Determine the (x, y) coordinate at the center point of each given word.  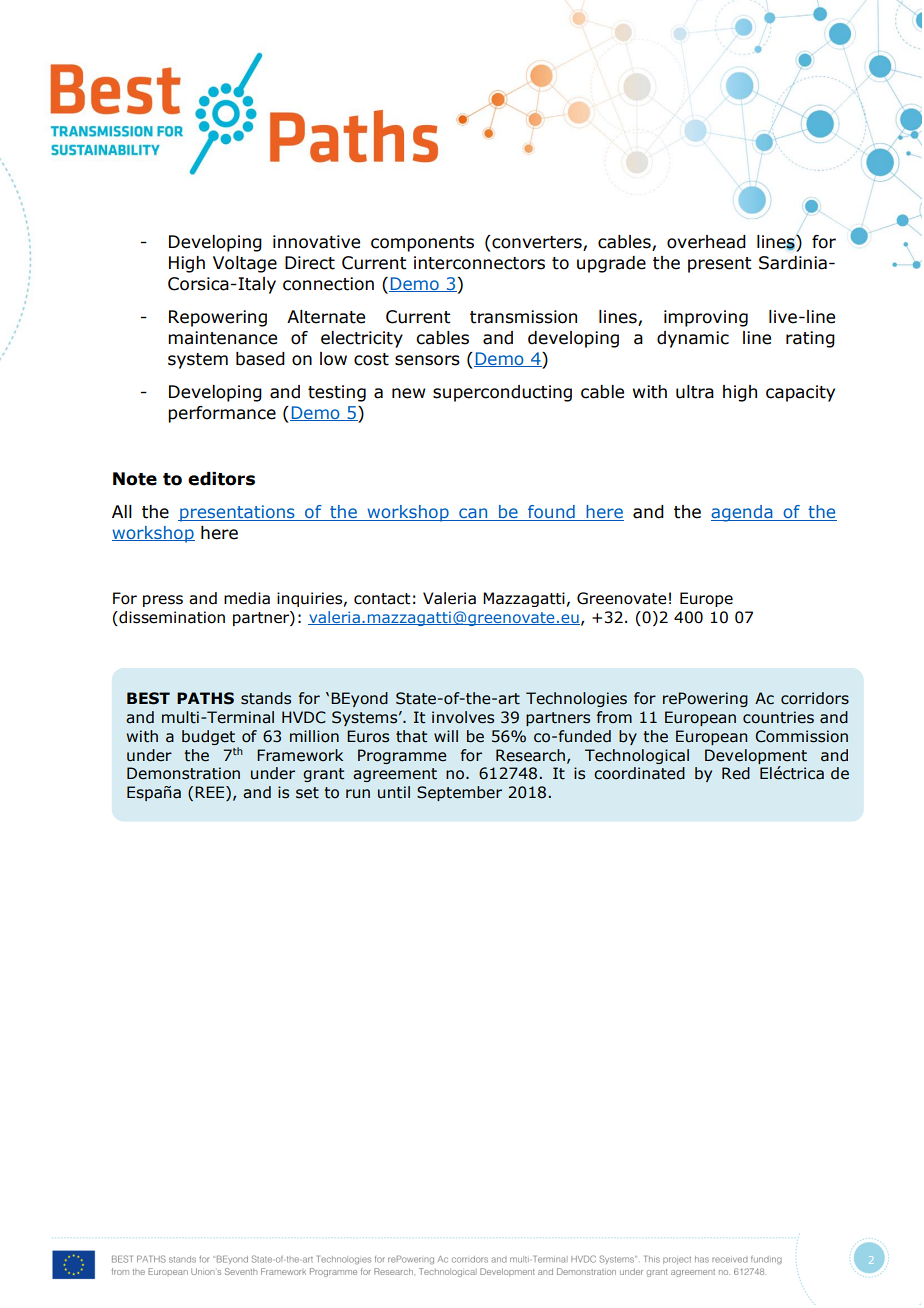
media (247, 598)
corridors (815, 698)
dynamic (693, 339)
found (551, 513)
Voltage (245, 264)
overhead (706, 242)
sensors (427, 360)
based (260, 359)
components (422, 244)
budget (208, 737)
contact (382, 599)
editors (221, 479)
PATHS (205, 698)
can (473, 514)
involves (463, 717)
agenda (743, 513)
